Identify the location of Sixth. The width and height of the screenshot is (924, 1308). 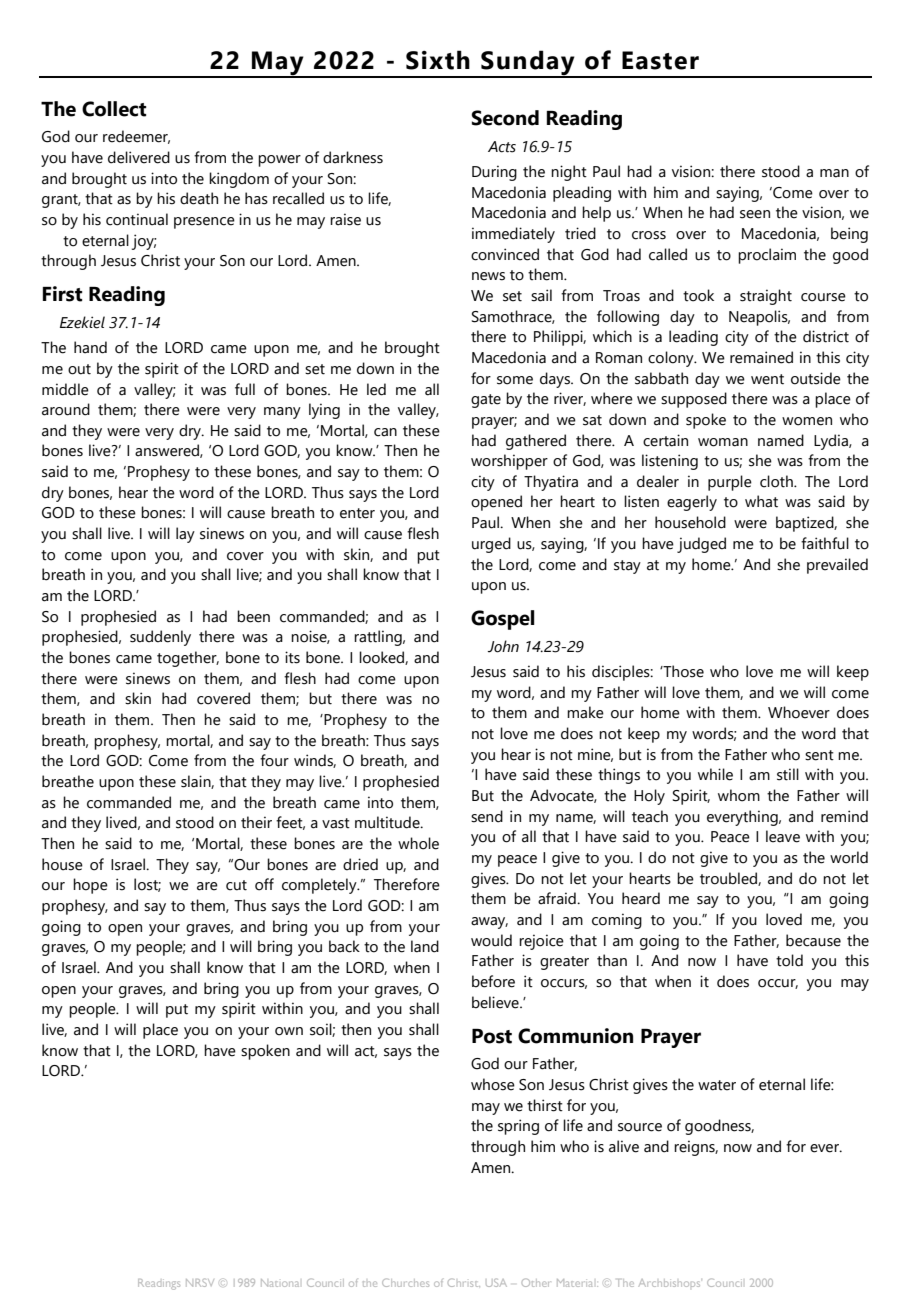
(438, 60).
